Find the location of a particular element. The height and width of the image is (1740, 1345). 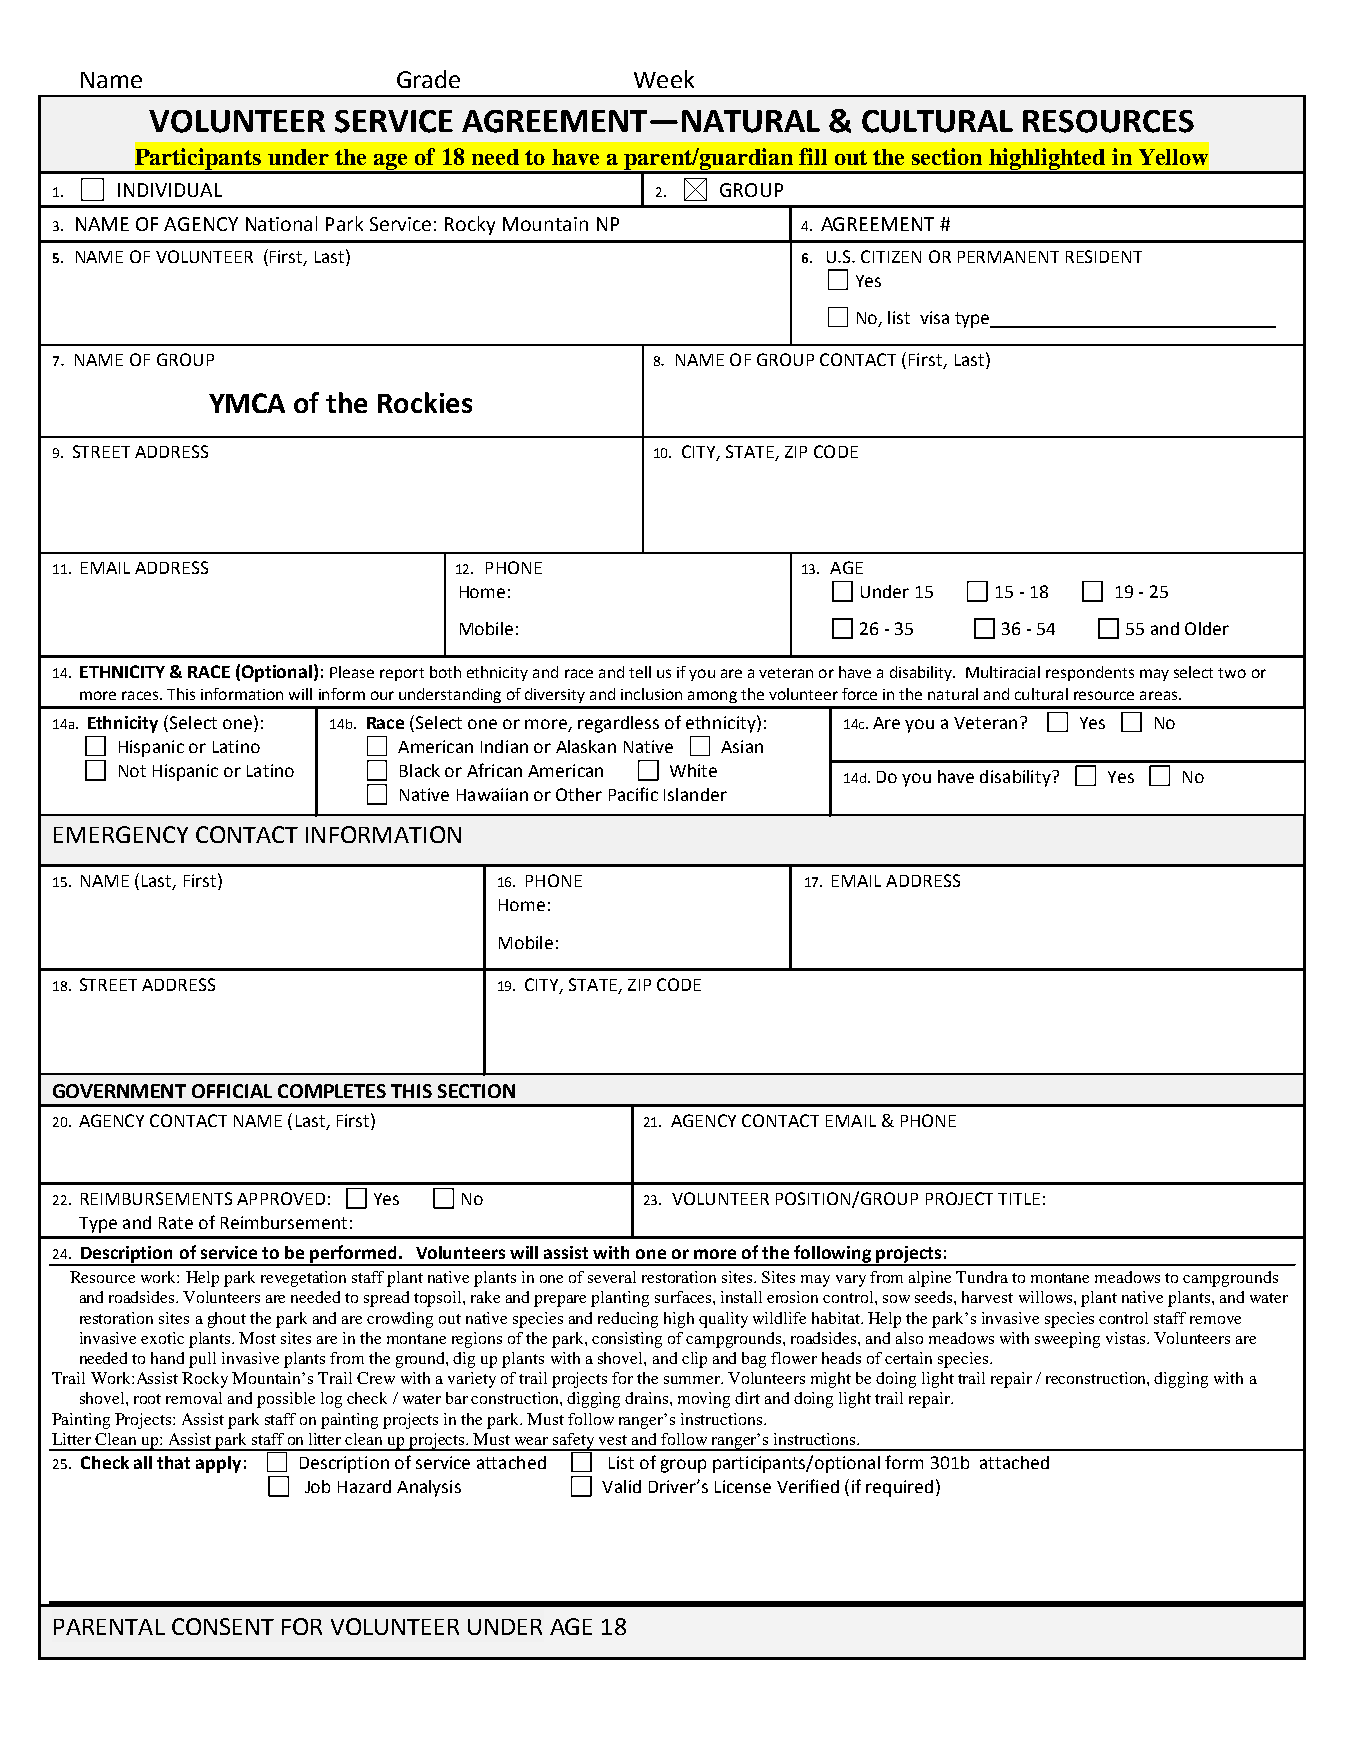

Valid is located at coordinates (621, 1486).
